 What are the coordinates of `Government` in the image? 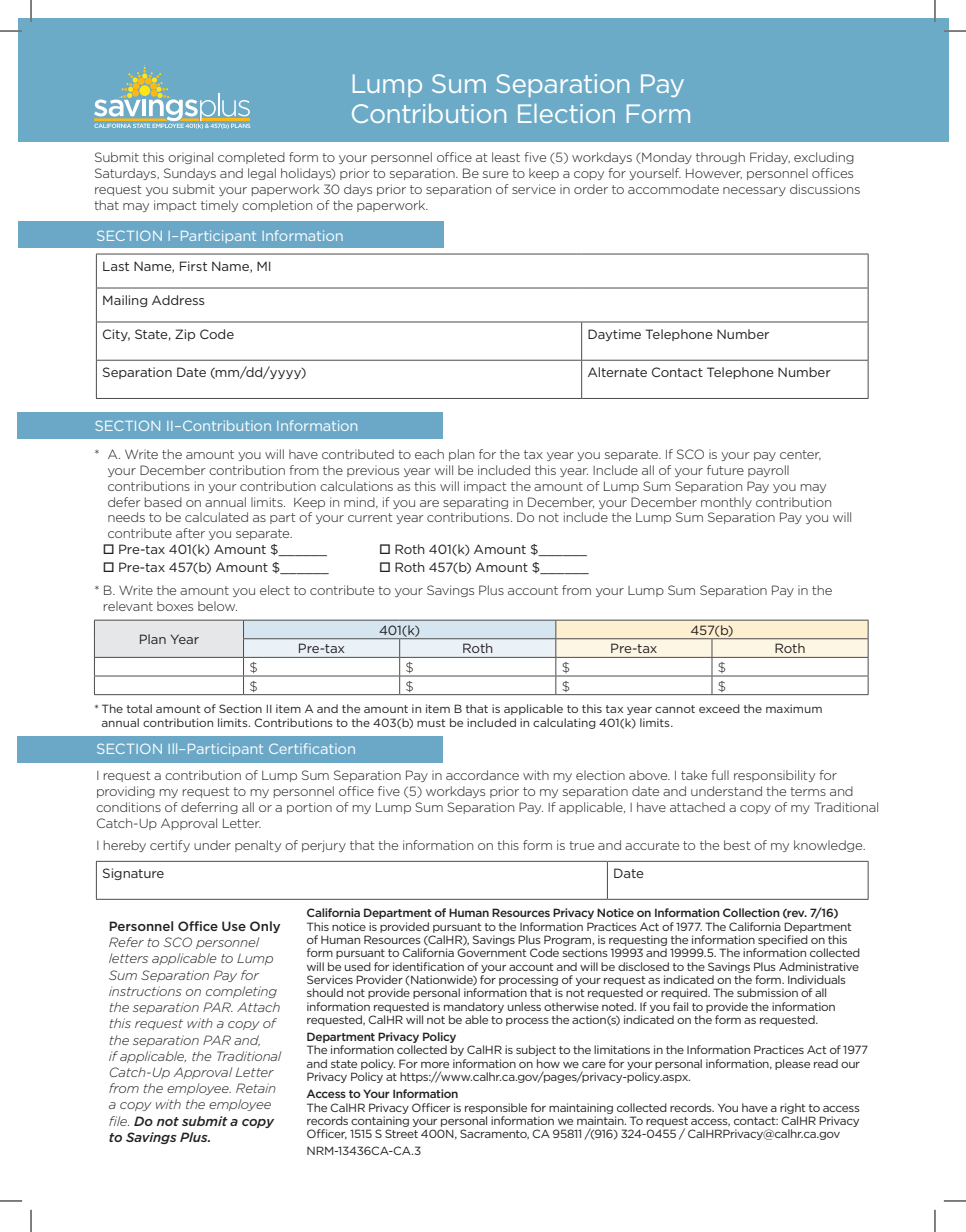 It's located at (491, 952).
